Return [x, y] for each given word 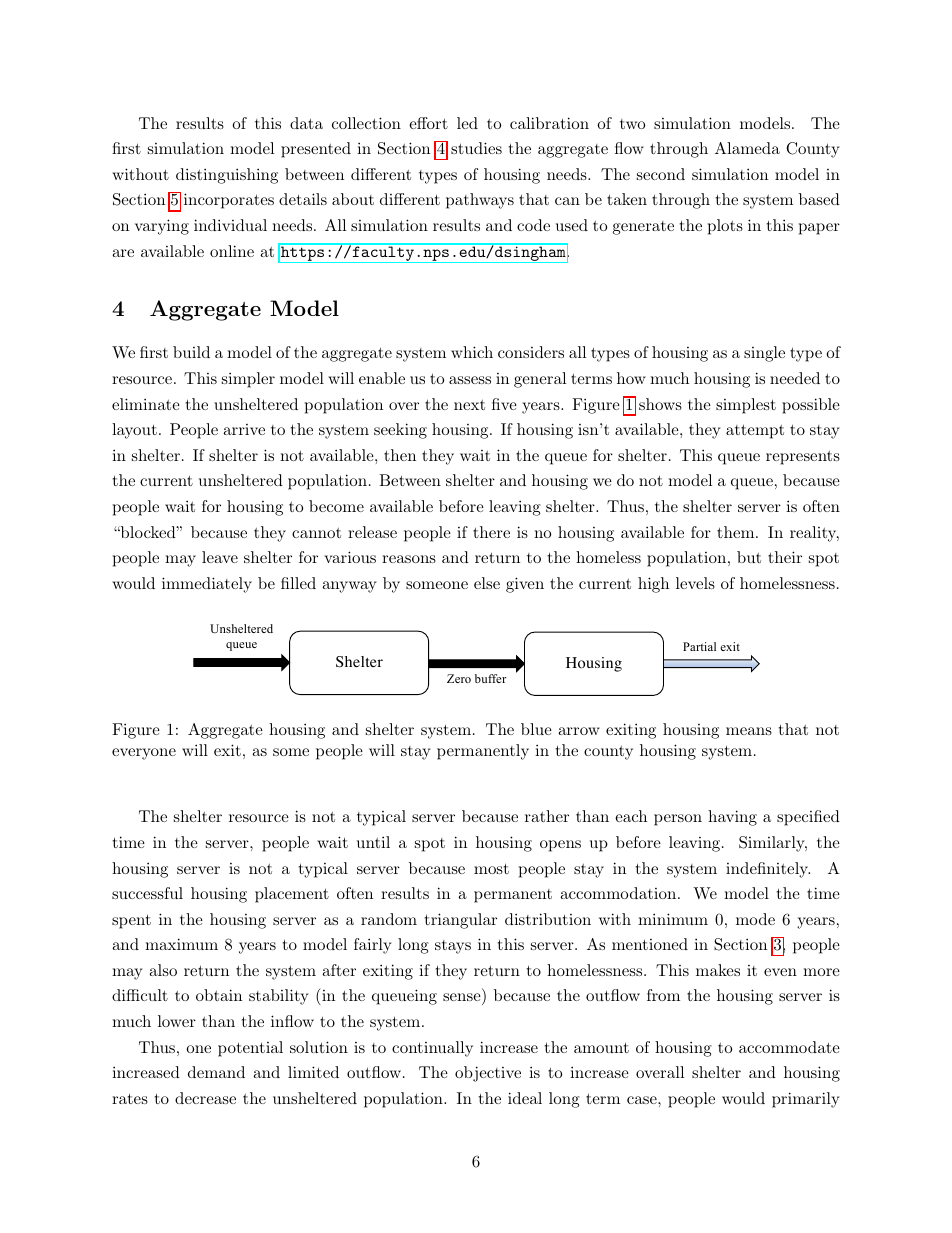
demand [216, 1072]
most [491, 868]
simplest [746, 406]
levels [695, 583]
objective [488, 1074]
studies [476, 148]
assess [470, 380]
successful [147, 893]
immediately [207, 585]
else [487, 583]
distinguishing [227, 176]
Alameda [747, 148]
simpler [248, 380]
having [732, 818]
